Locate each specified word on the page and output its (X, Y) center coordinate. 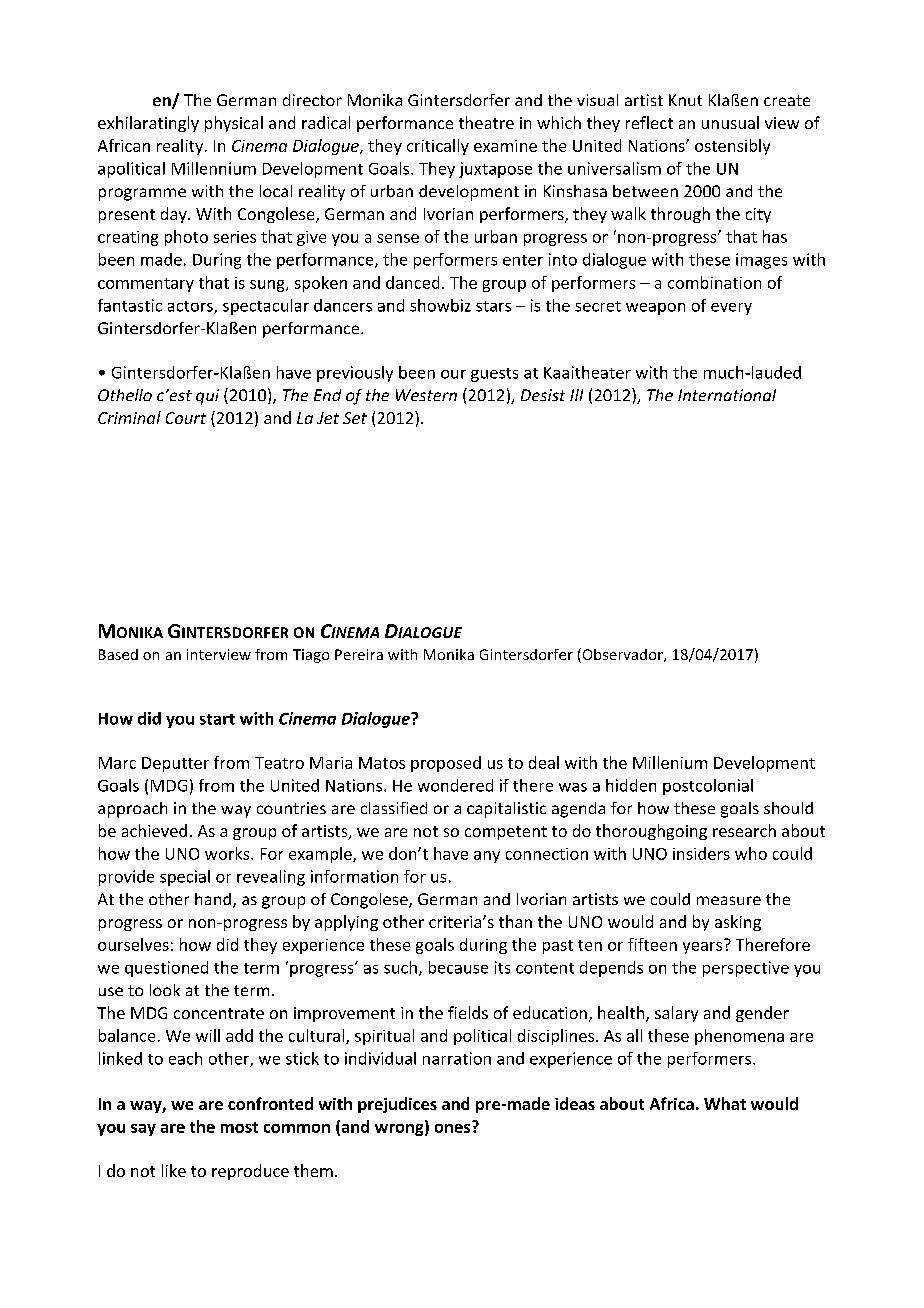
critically (438, 147)
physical (234, 124)
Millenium (670, 762)
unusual (730, 122)
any (487, 857)
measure (729, 900)
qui (207, 397)
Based (118, 654)
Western (426, 395)
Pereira (359, 654)
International (727, 395)
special (185, 878)
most (239, 1127)
